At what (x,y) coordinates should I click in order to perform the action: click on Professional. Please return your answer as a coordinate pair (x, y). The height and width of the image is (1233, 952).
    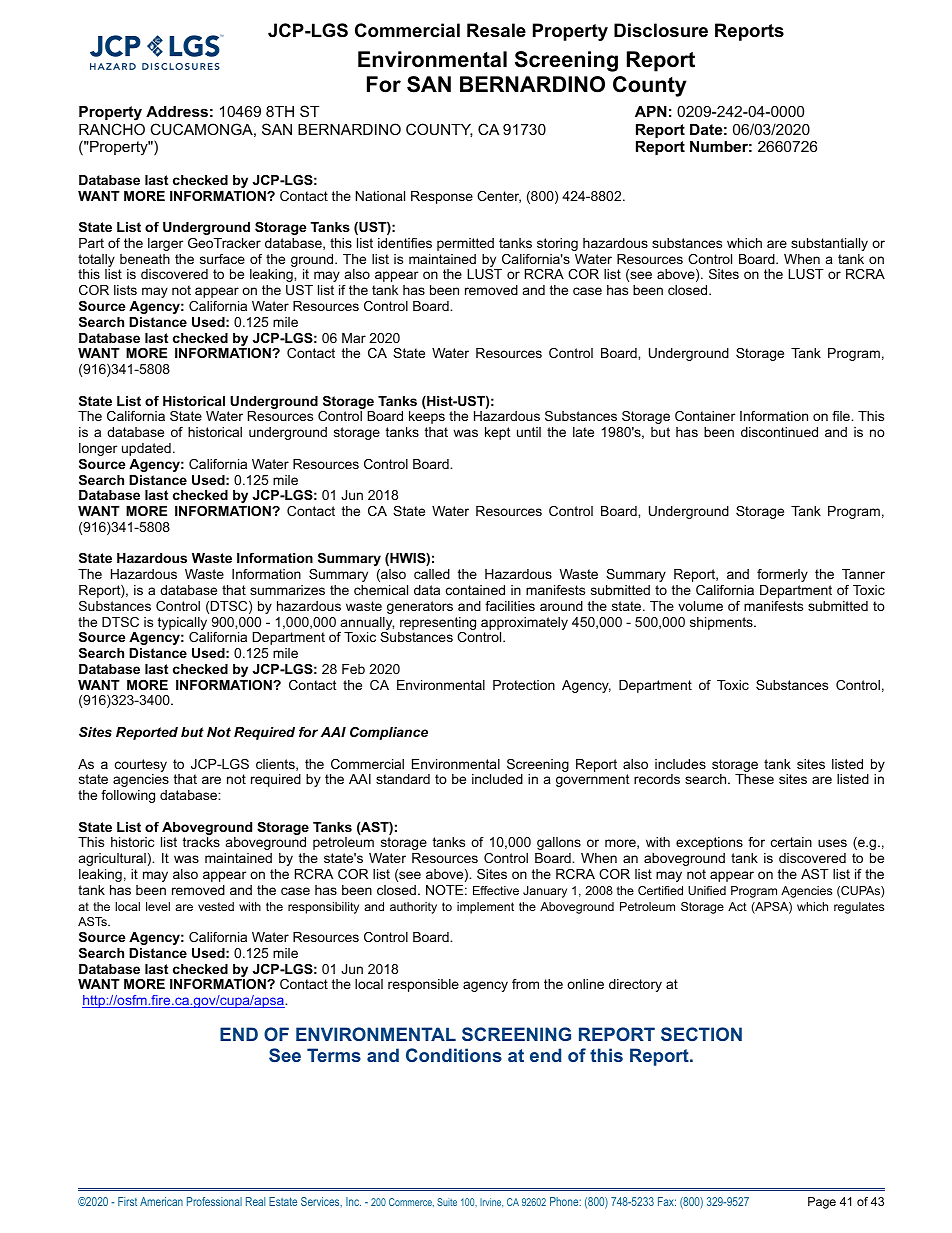
    Looking at the image, I should click on (214, 1201).
